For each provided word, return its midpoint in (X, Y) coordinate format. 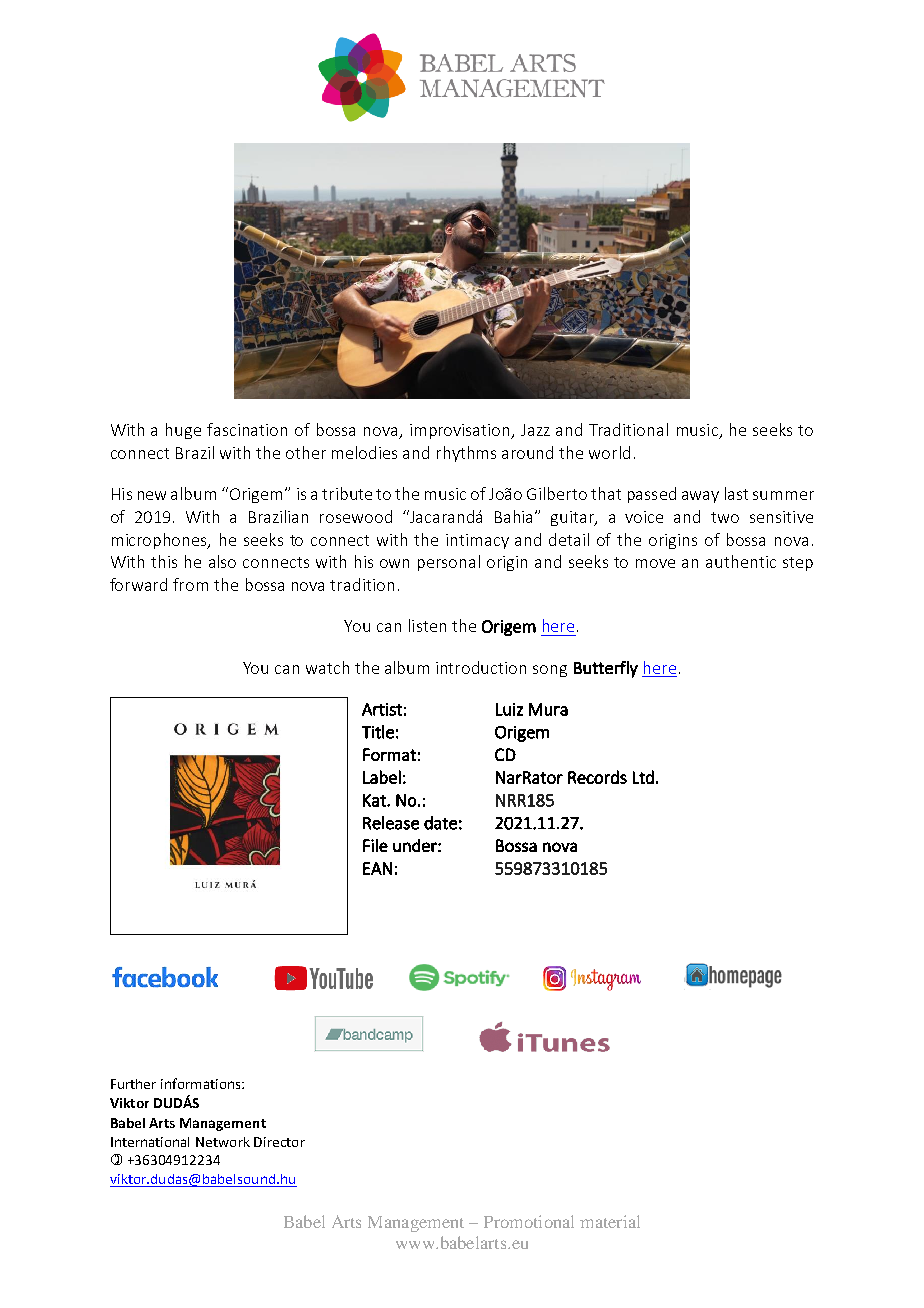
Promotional (529, 1221)
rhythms (466, 454)
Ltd (643, 777)
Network (223, 1142)
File (375, 845)
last (736, 493)
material (610, 1221)
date (440, 823)
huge (183, 431)
